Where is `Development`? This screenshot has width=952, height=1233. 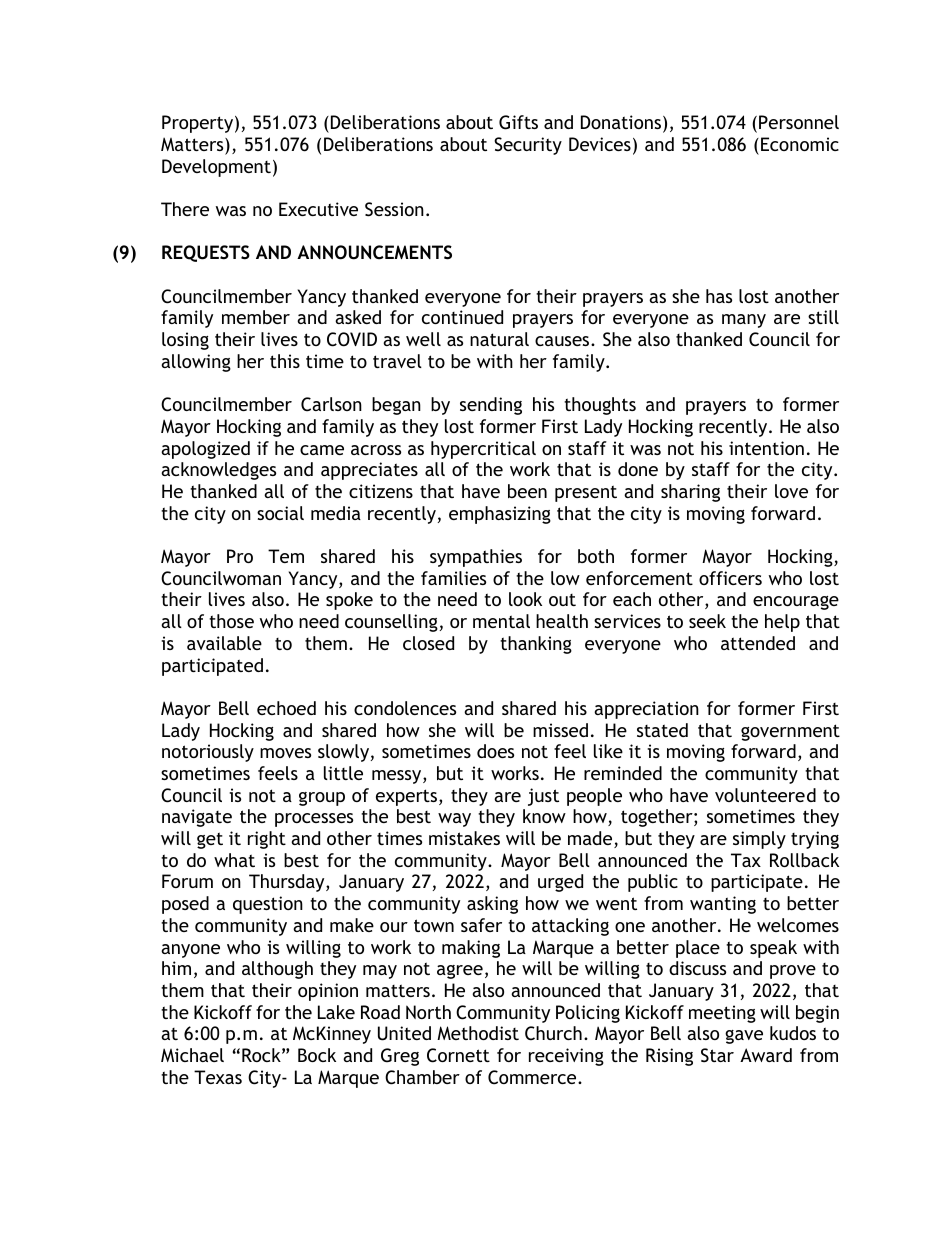
Development is located at coordinates (216, 168).
